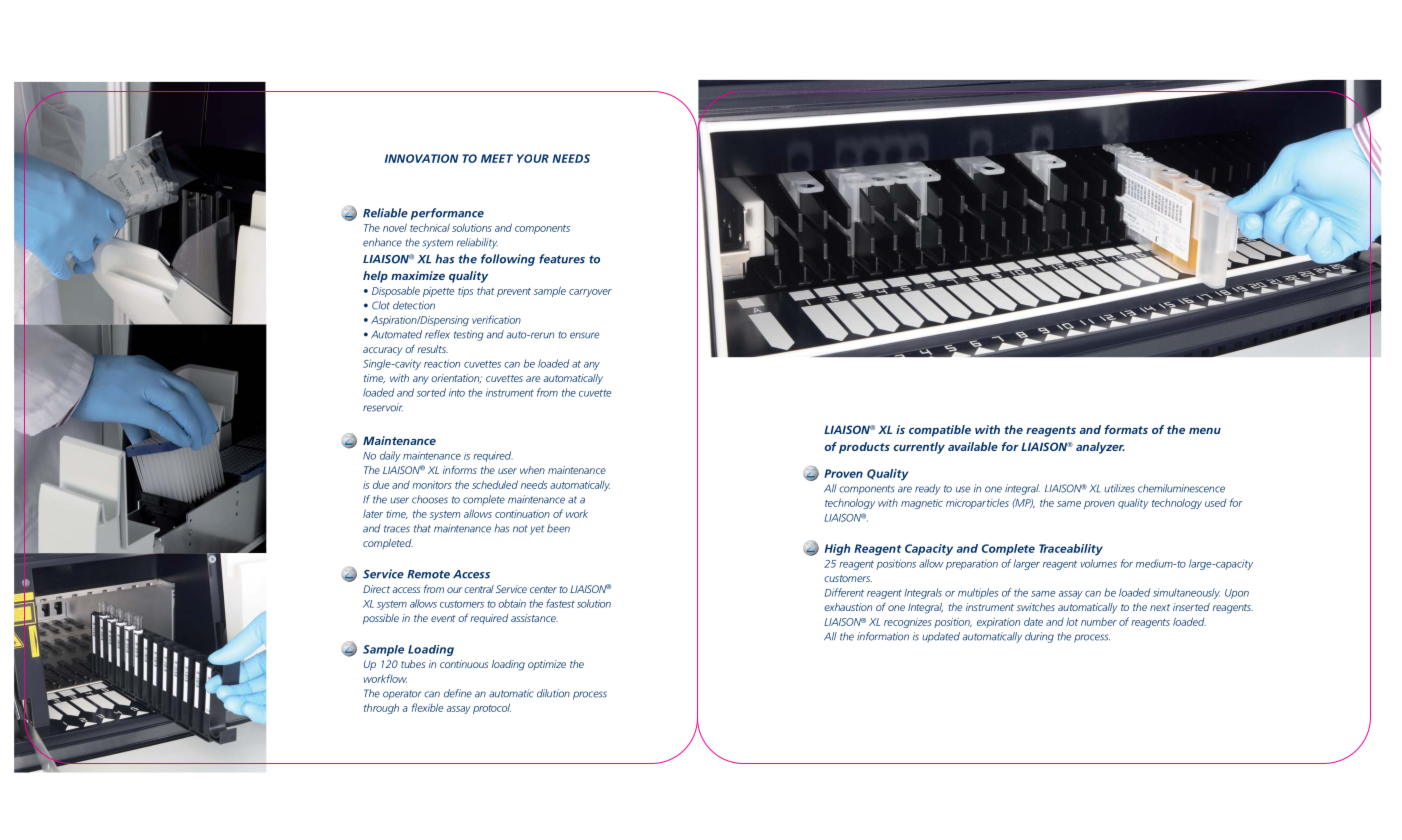  What do you see at coordinates (533, 158) in the page?
I see `YOUR` at bounding box center [533, 158].
